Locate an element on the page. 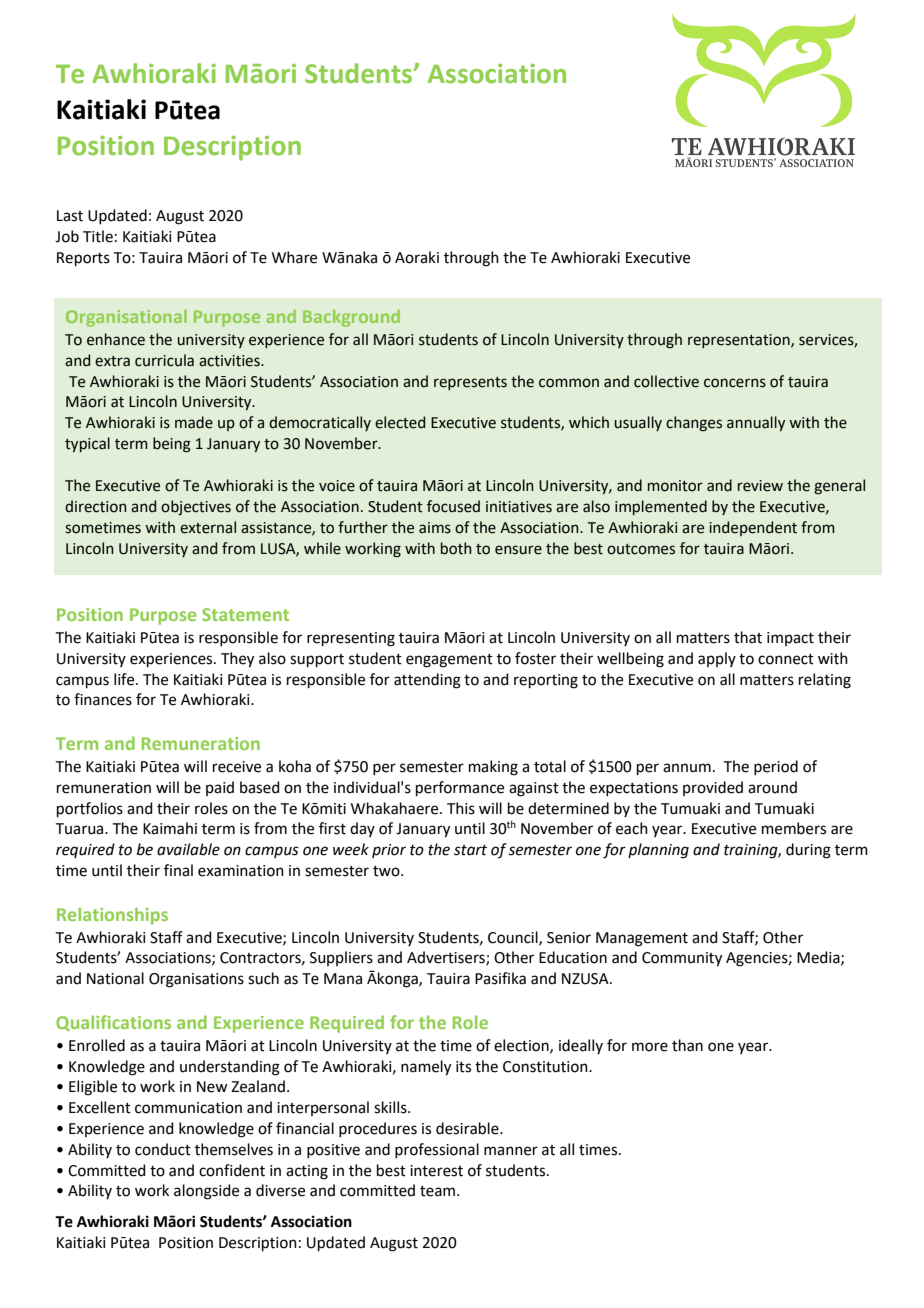 This document has height=1308, width=924. conduct is located at coordinates (163, 1149).
